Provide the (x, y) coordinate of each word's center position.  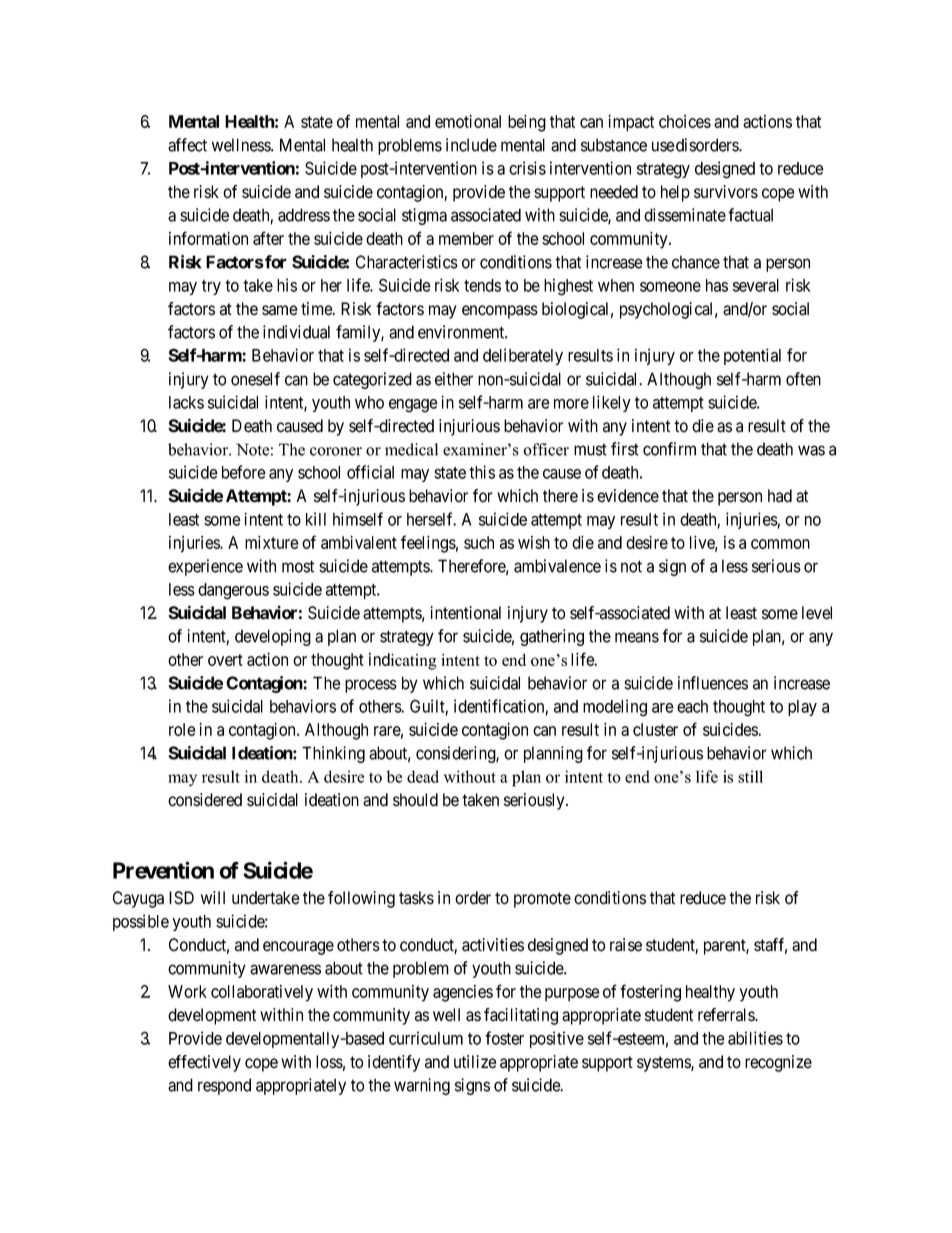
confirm (669, 449)
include (471, 145)
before (244, 472)
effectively (204, 1063)
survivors (726, 192)
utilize (475, 1062)
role (182, 729)
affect (187, 145)
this (482, 472)
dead (423, 776)
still (750, 776)
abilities (755, 1038)
